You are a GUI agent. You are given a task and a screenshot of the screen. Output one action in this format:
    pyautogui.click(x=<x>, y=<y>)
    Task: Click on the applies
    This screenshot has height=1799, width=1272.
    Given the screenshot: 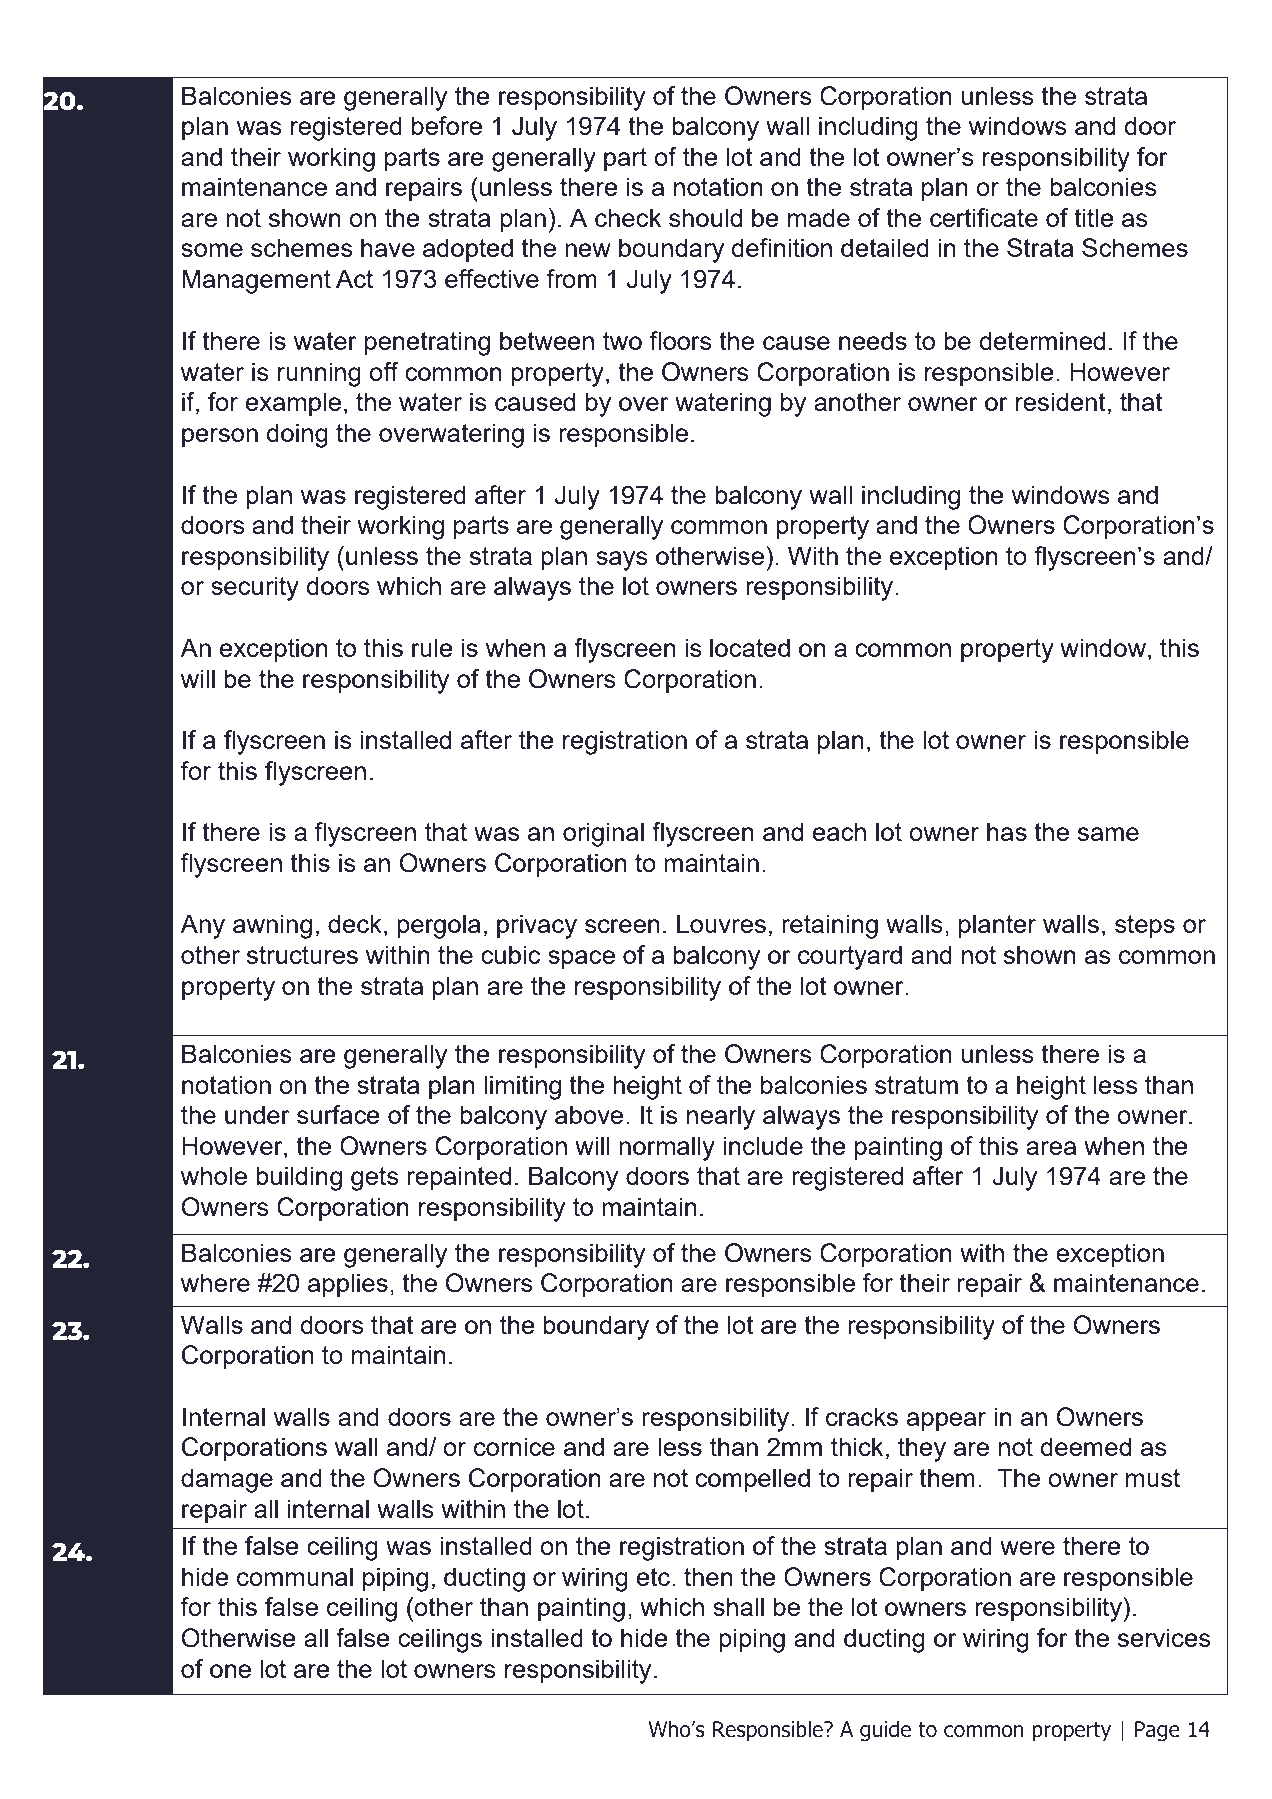 What is the action you would take?
    pyautogui.click(x=348, y=1285)
